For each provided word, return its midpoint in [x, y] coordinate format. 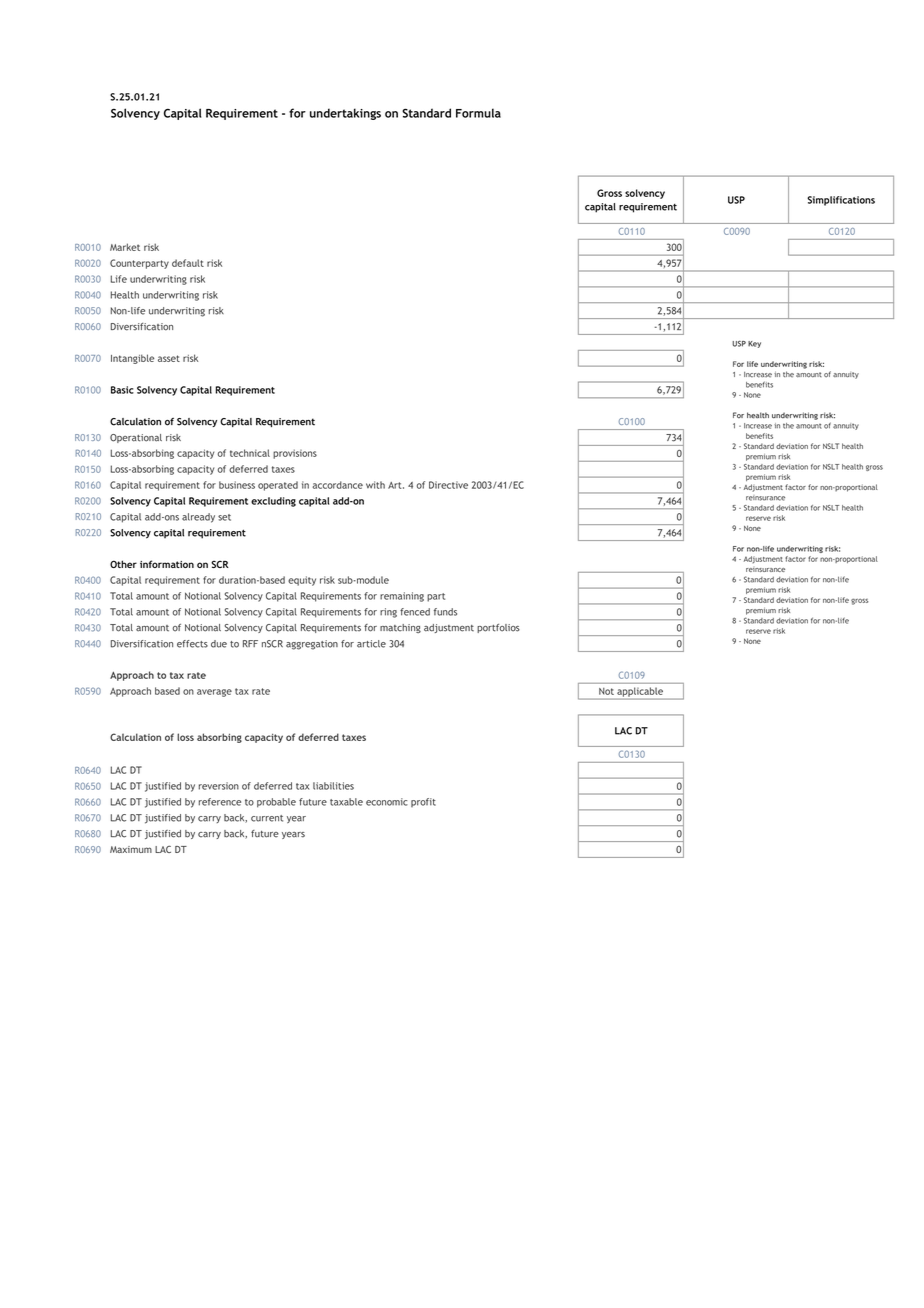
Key [754, 344]
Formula [478, 113]
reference [220, 802]
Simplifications [841, 201]
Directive [448, 485]
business [237, 485]
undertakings [345, 114]
